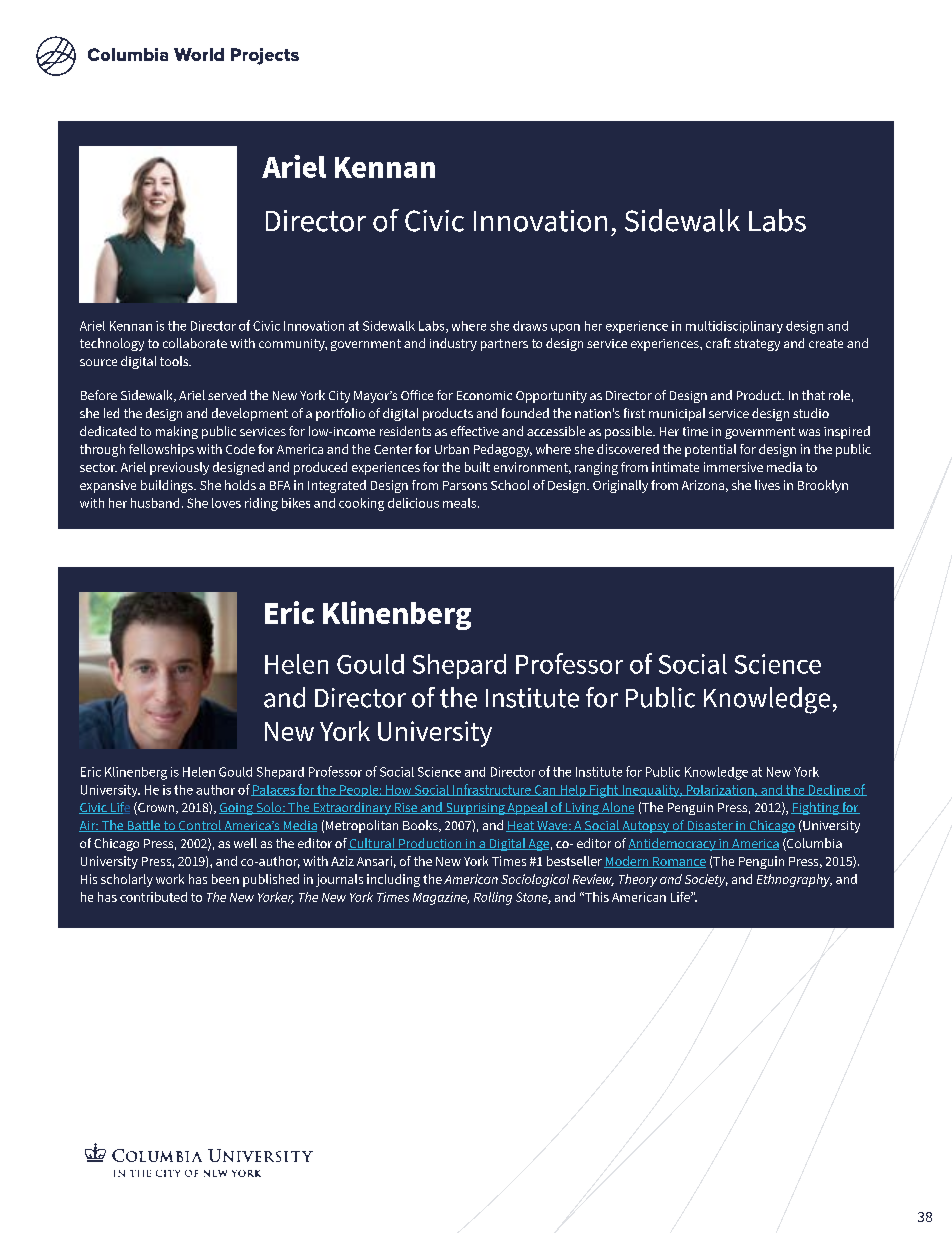 The height and width of the screenshot is (1233, 952). Describe the element at coordinates (155, 503) in the screenshot. I see `husband` at that location.
